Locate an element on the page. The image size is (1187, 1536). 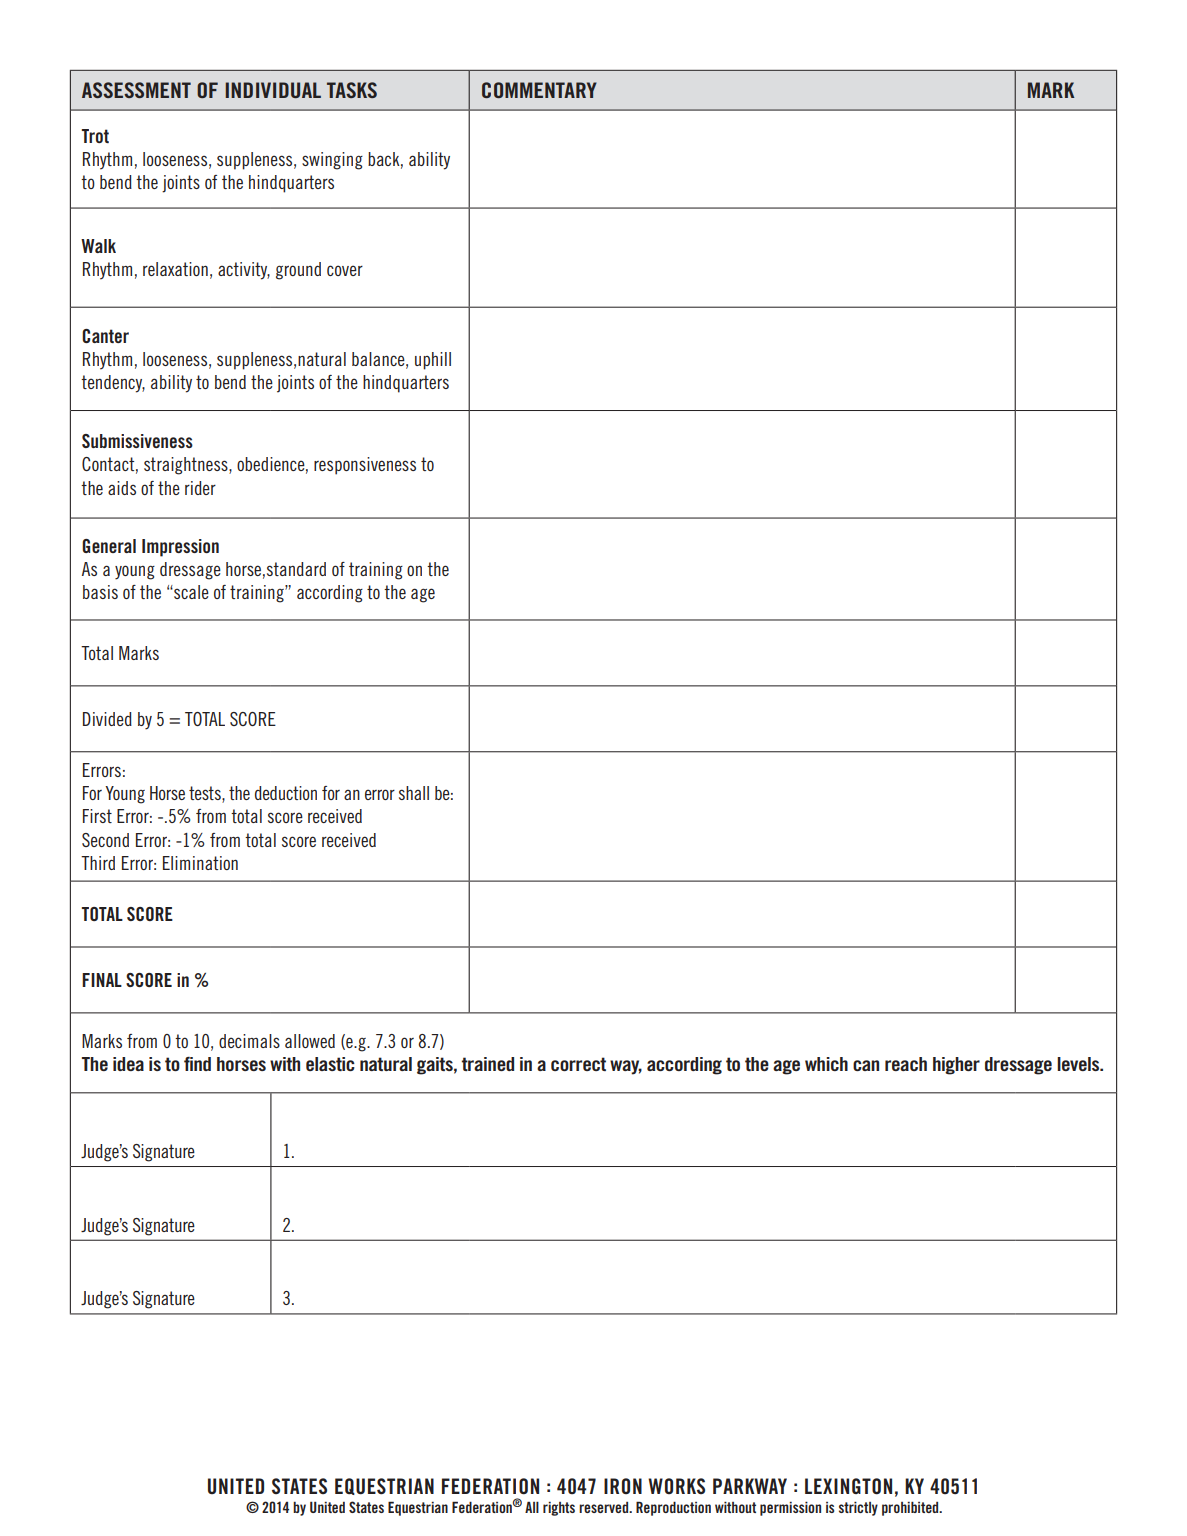
reach is located at coordinates (906, 1064).
